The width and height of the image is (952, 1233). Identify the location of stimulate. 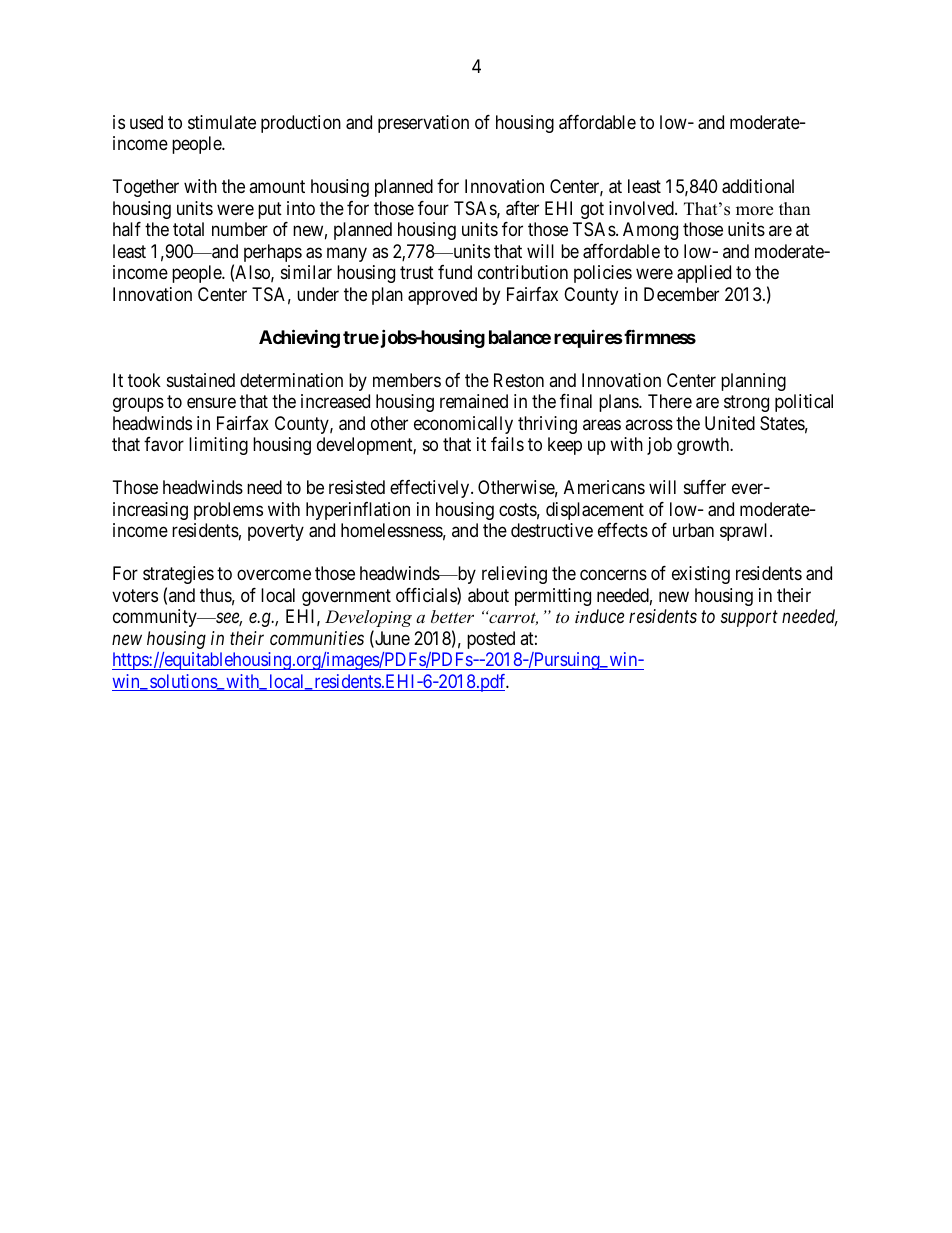
(222, 122).
